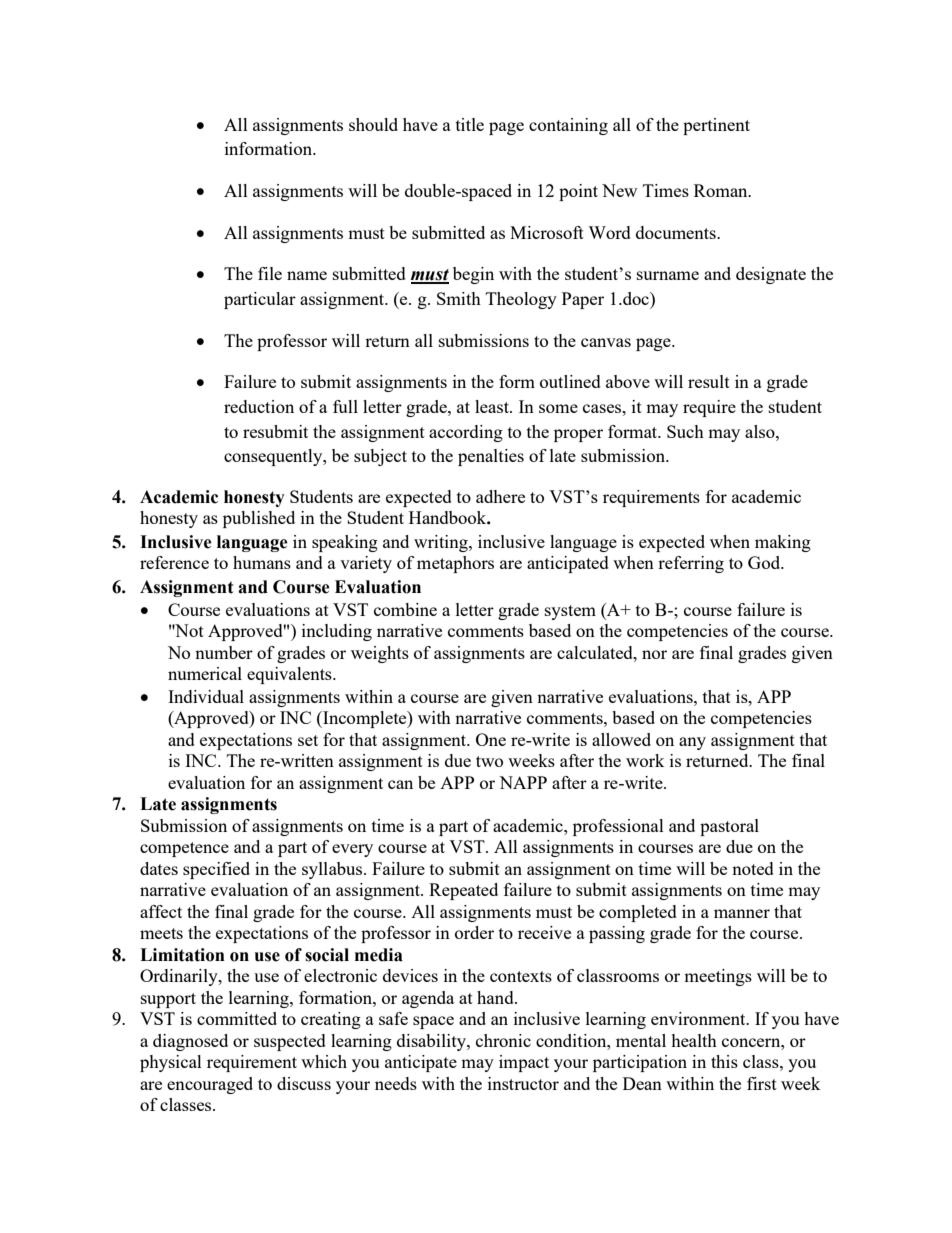  What do you see at coordinates (470, 124) in the document?
I see `title` at bounding box center [470, 124].
